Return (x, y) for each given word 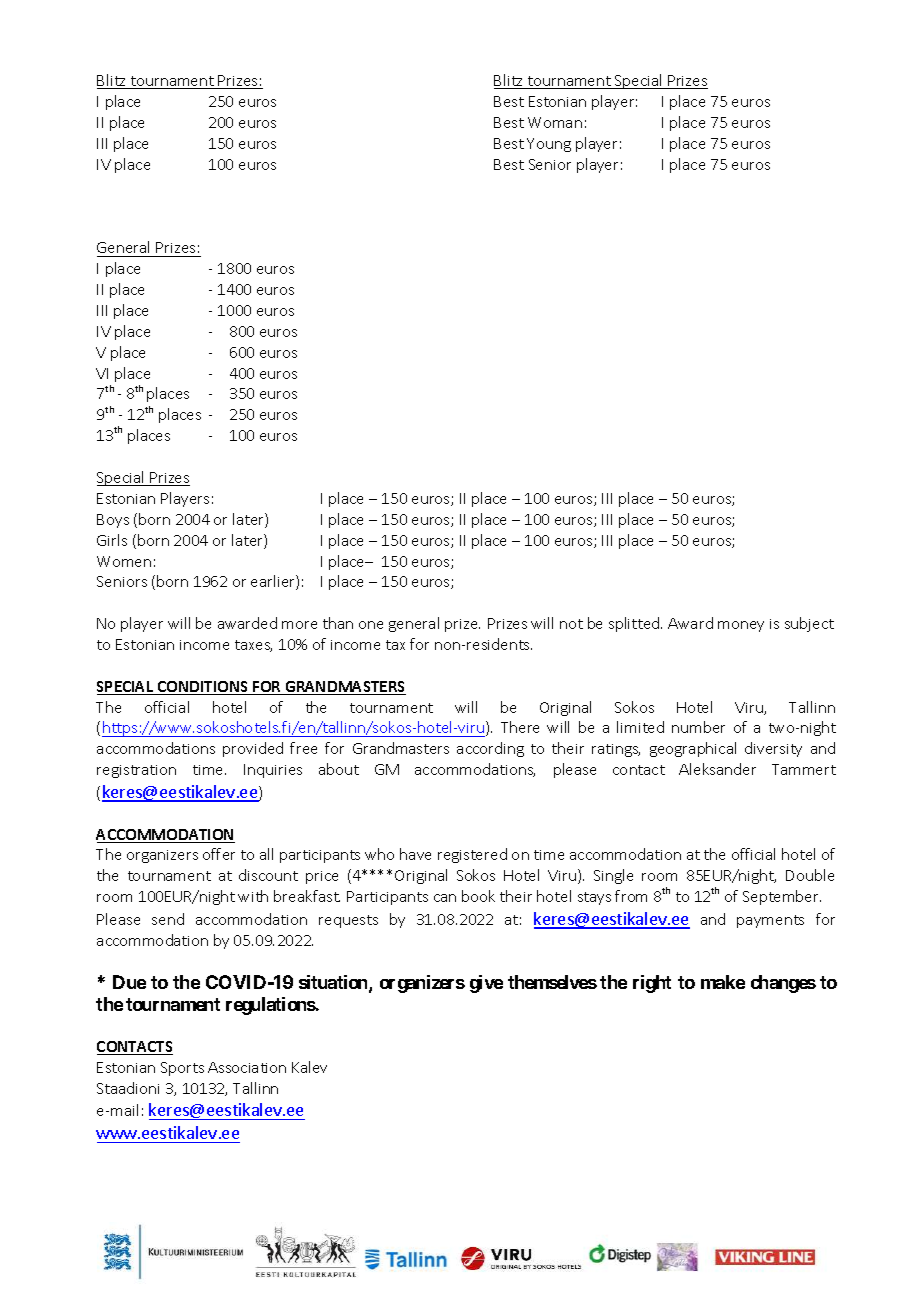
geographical (693, 749)
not (571, 624)
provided (253, 749)
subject (809, 624)
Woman (555, 122)
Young (549, 145)
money (741, 626)
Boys (113, 521)
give (486, 984)
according (490, 749)
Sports (182, 1069)
